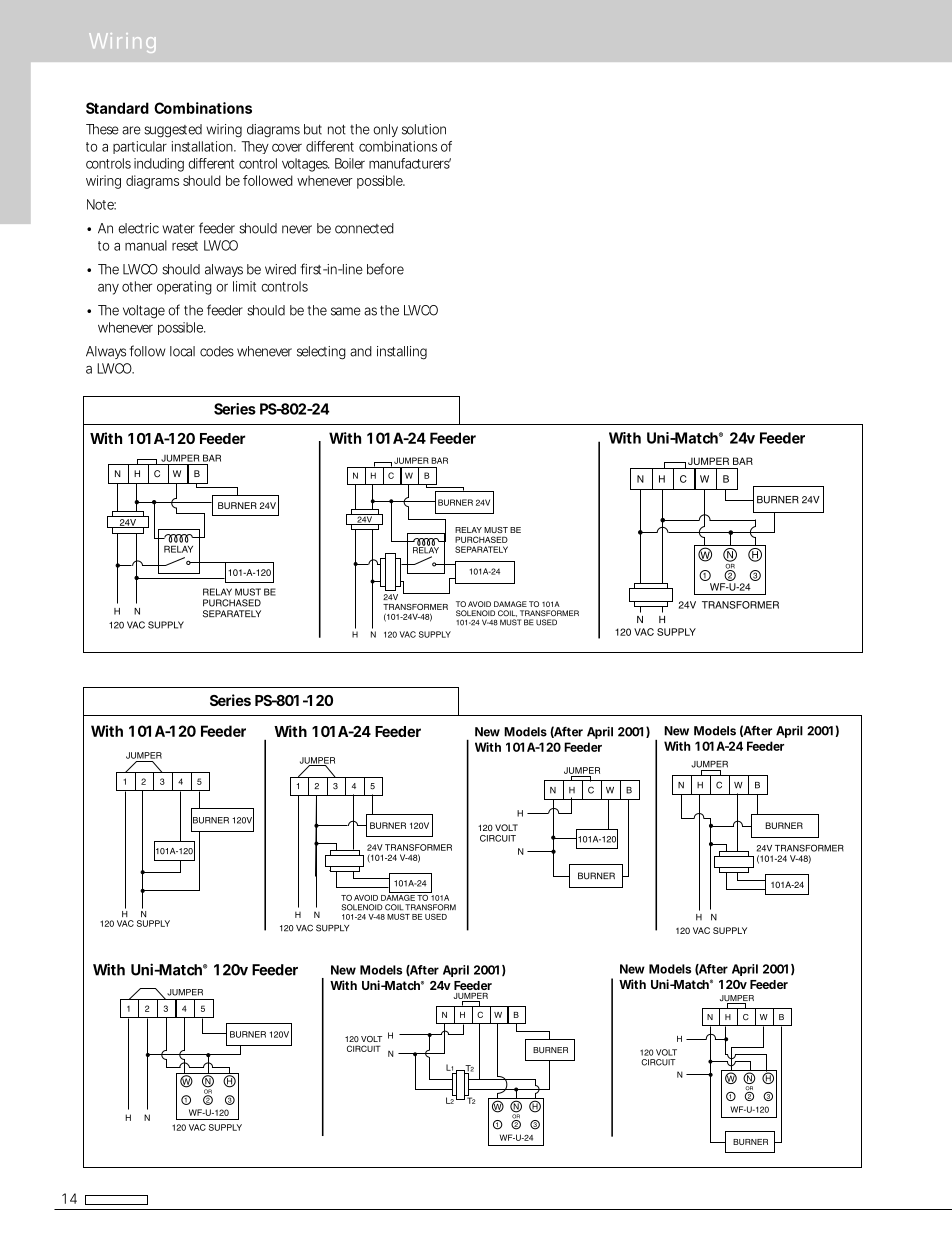 The height and width of the image is (1233, 952). What do you see at coordinates (385, 130) in the image?
I see `only` at bounding box center [385, 130].
